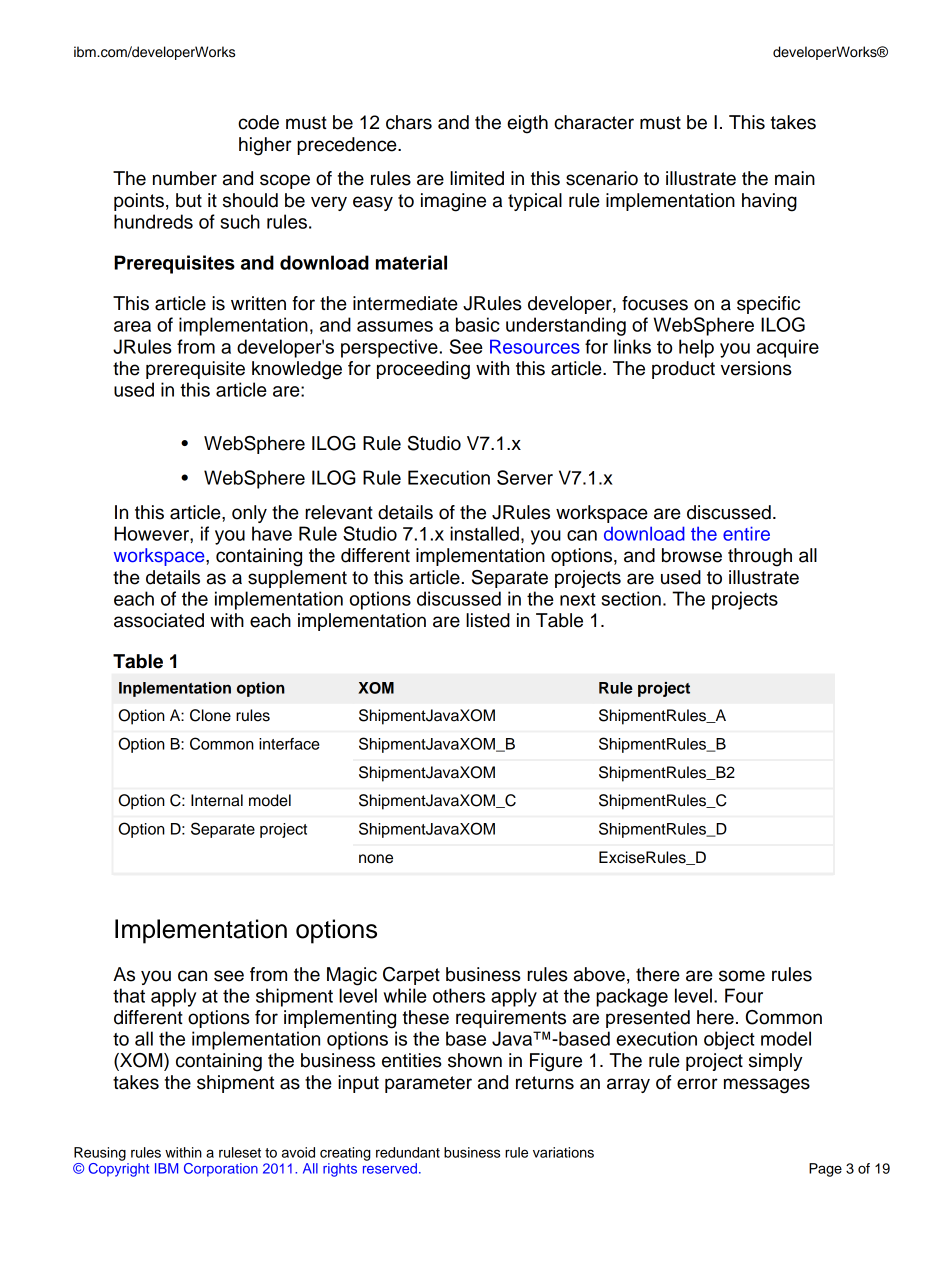 This screenshot has height=1268, width=952. What do you see at coordinates (217, 800) in the screenshot?
I see `Internal` at bounding box center [217, 800].
